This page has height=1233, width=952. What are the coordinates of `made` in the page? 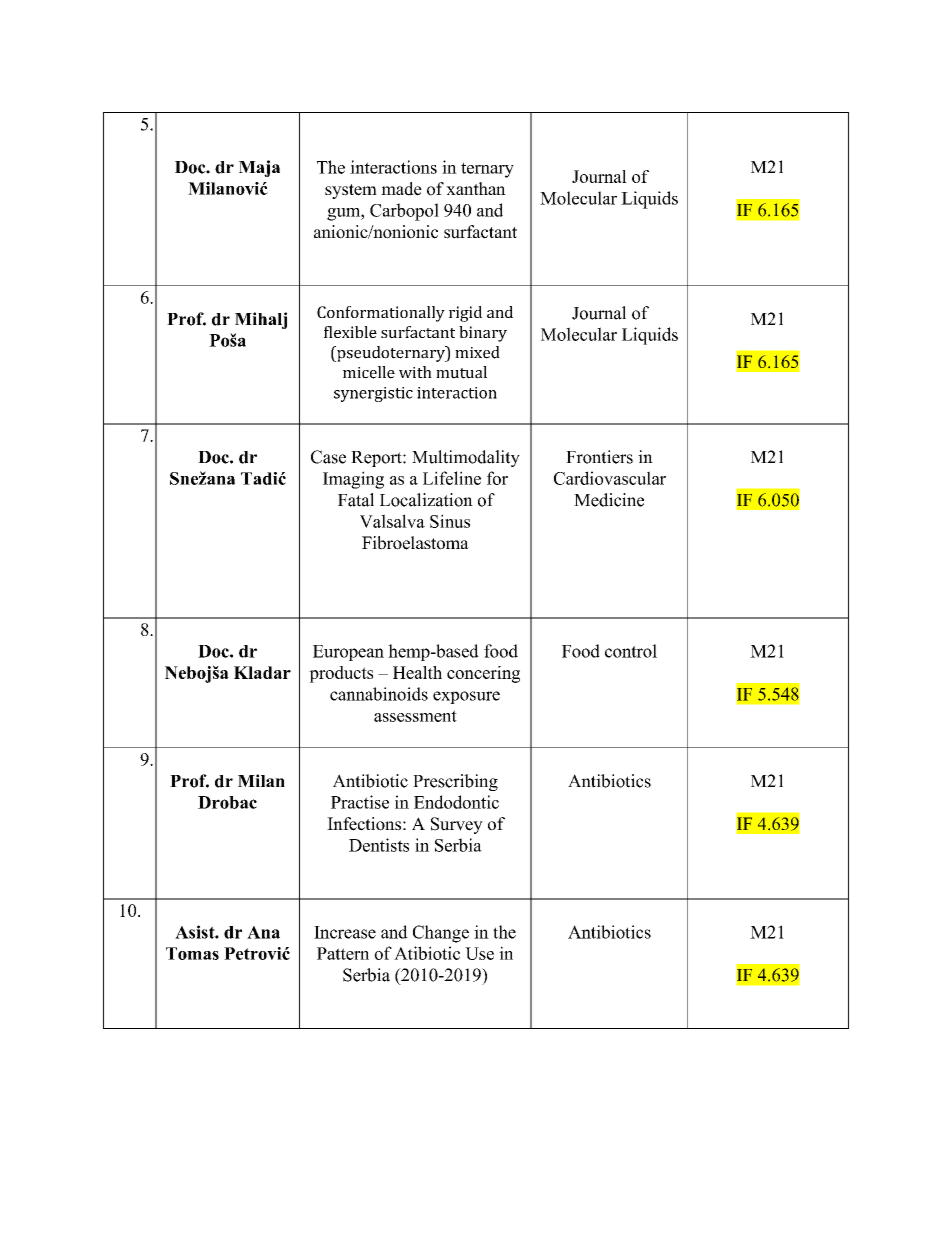 It's located at (401, 189).
